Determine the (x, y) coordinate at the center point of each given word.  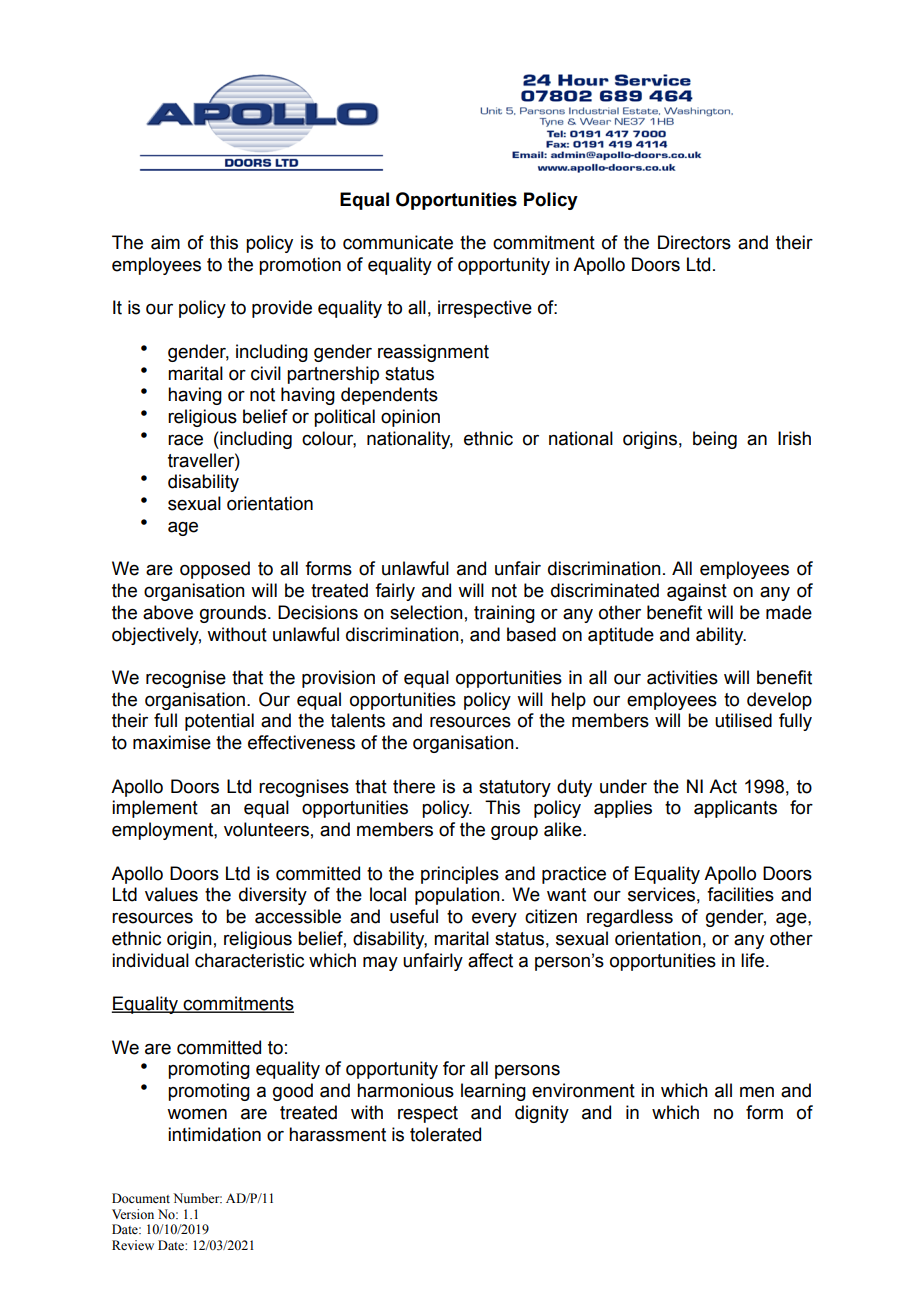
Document (141, 1198)
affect (490, 960)
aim (165, 242)
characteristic (249, 960)
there (414, 786)
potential (219, 722)
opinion (410, 418)
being (715, 440)
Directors (694, 242)
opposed (215, 570)
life (752, 960)
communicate (398, 242)
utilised (743, 720)
